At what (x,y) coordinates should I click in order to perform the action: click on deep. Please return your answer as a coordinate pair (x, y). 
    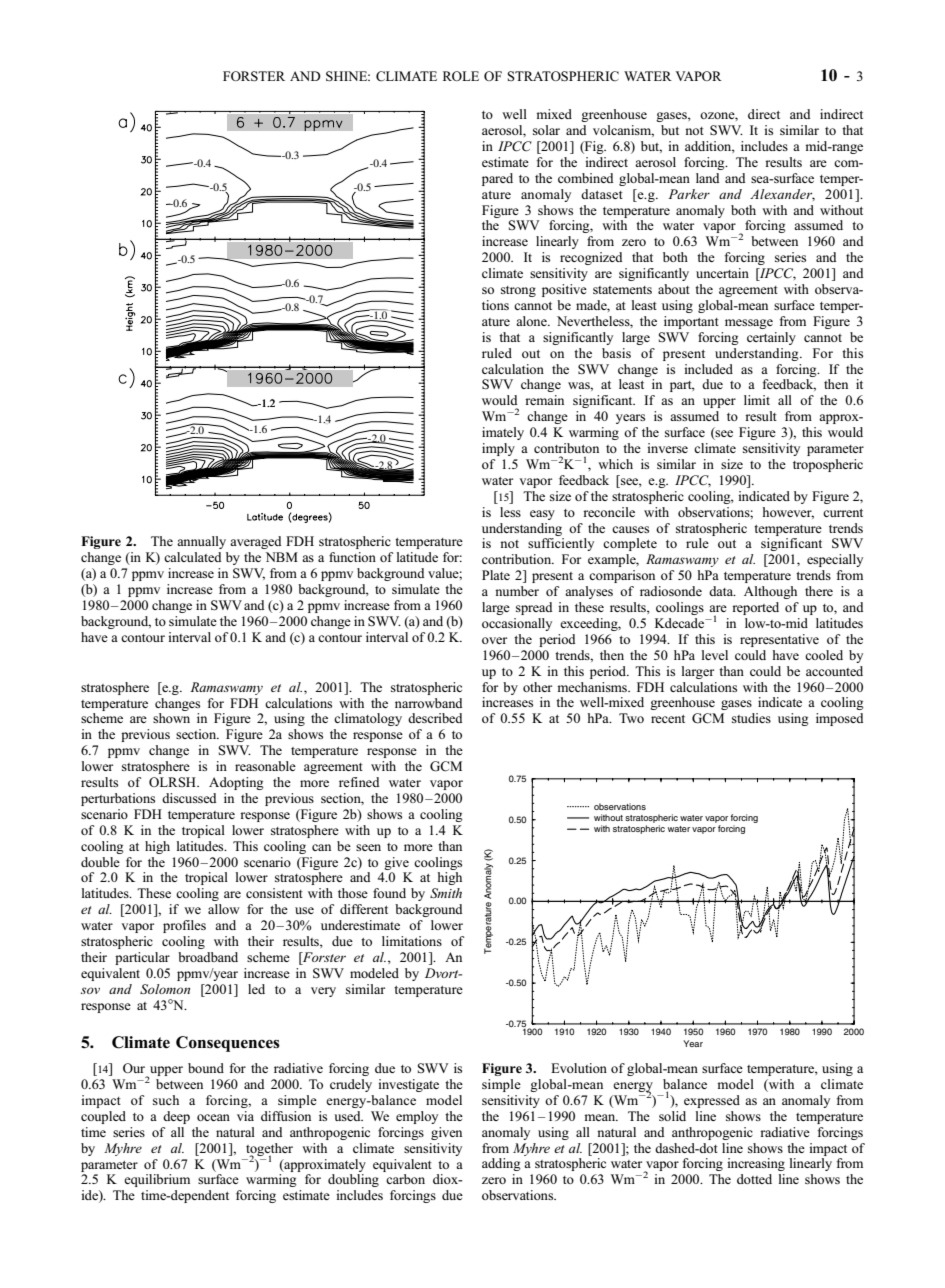
    Looking at the image, I should click on (176, 1117).
